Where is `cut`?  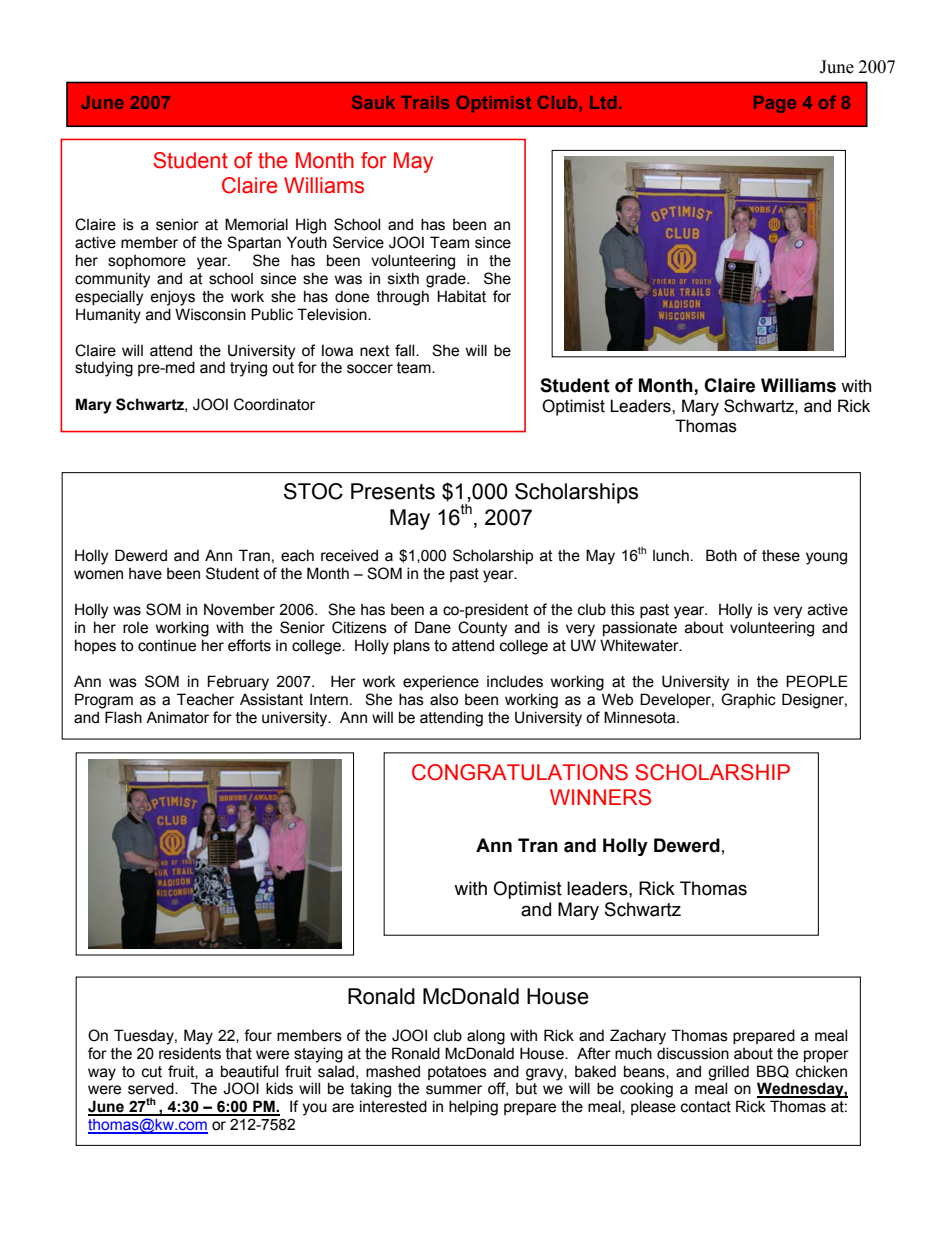 cut is located at coordinates (152, 1072).
